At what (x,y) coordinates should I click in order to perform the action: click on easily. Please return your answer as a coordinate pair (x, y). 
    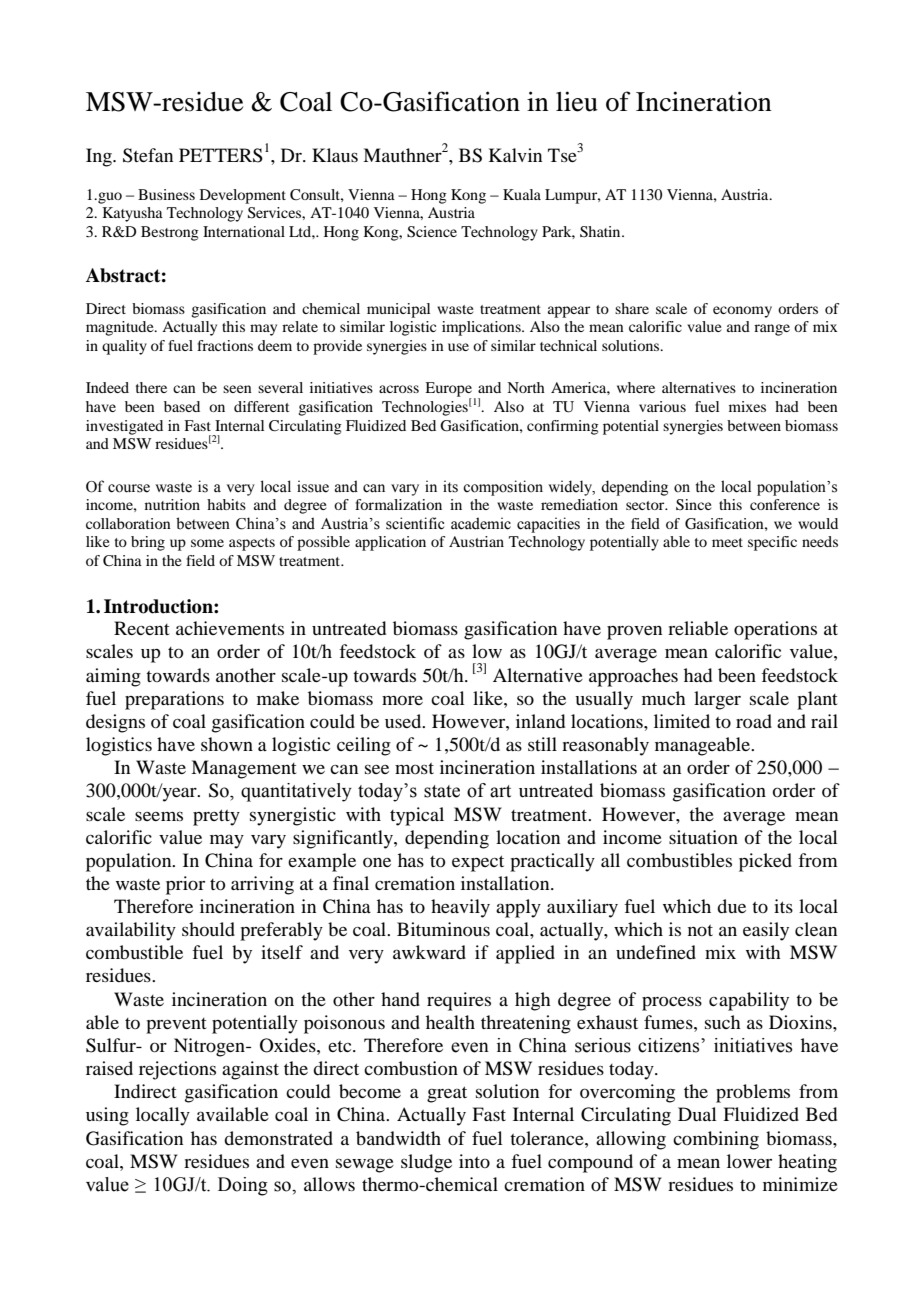
    Looking at the image, I should click on (766, 931).
